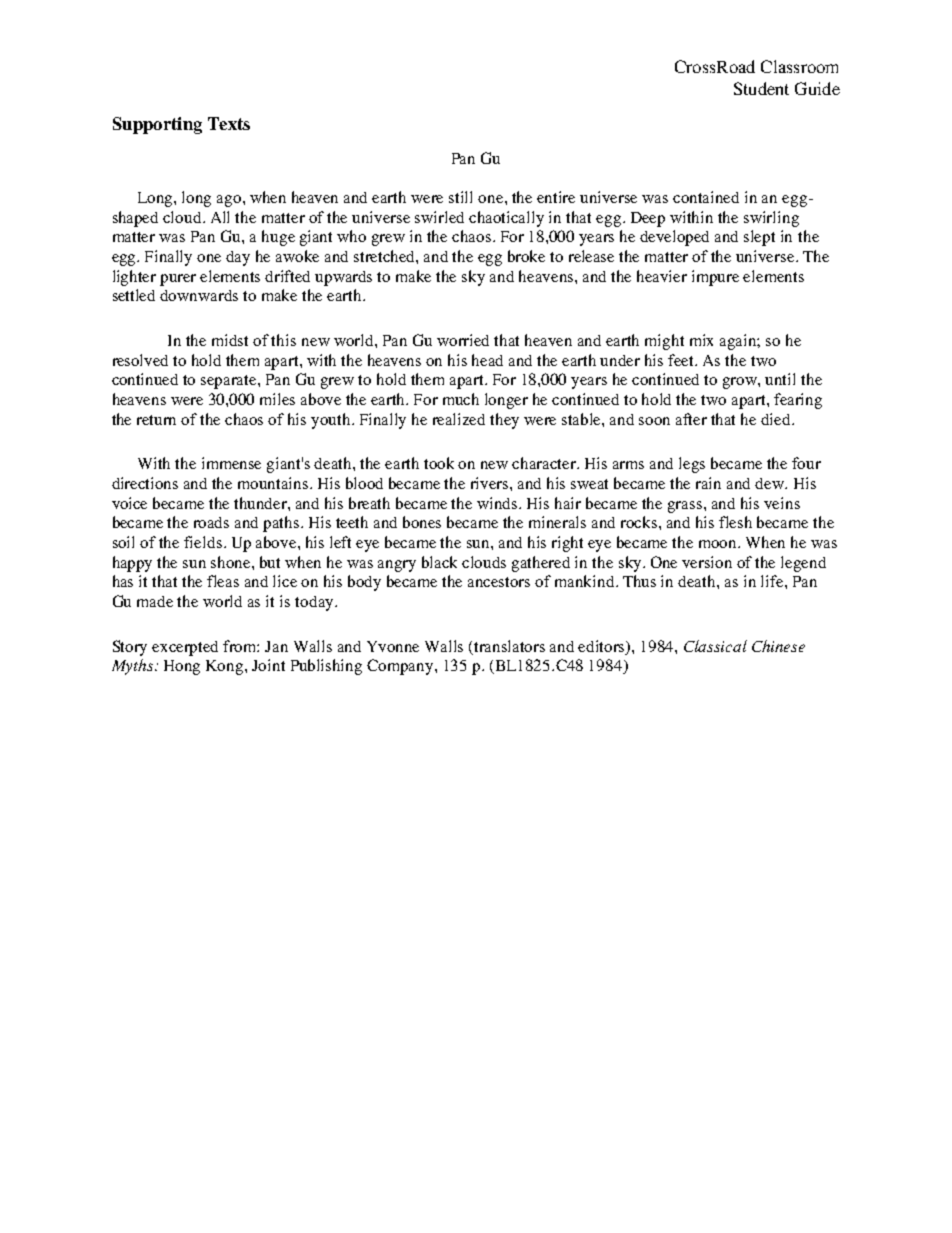  Describe the element at coordinates (439, 463) in the screenshot. I see `took` at that location.
